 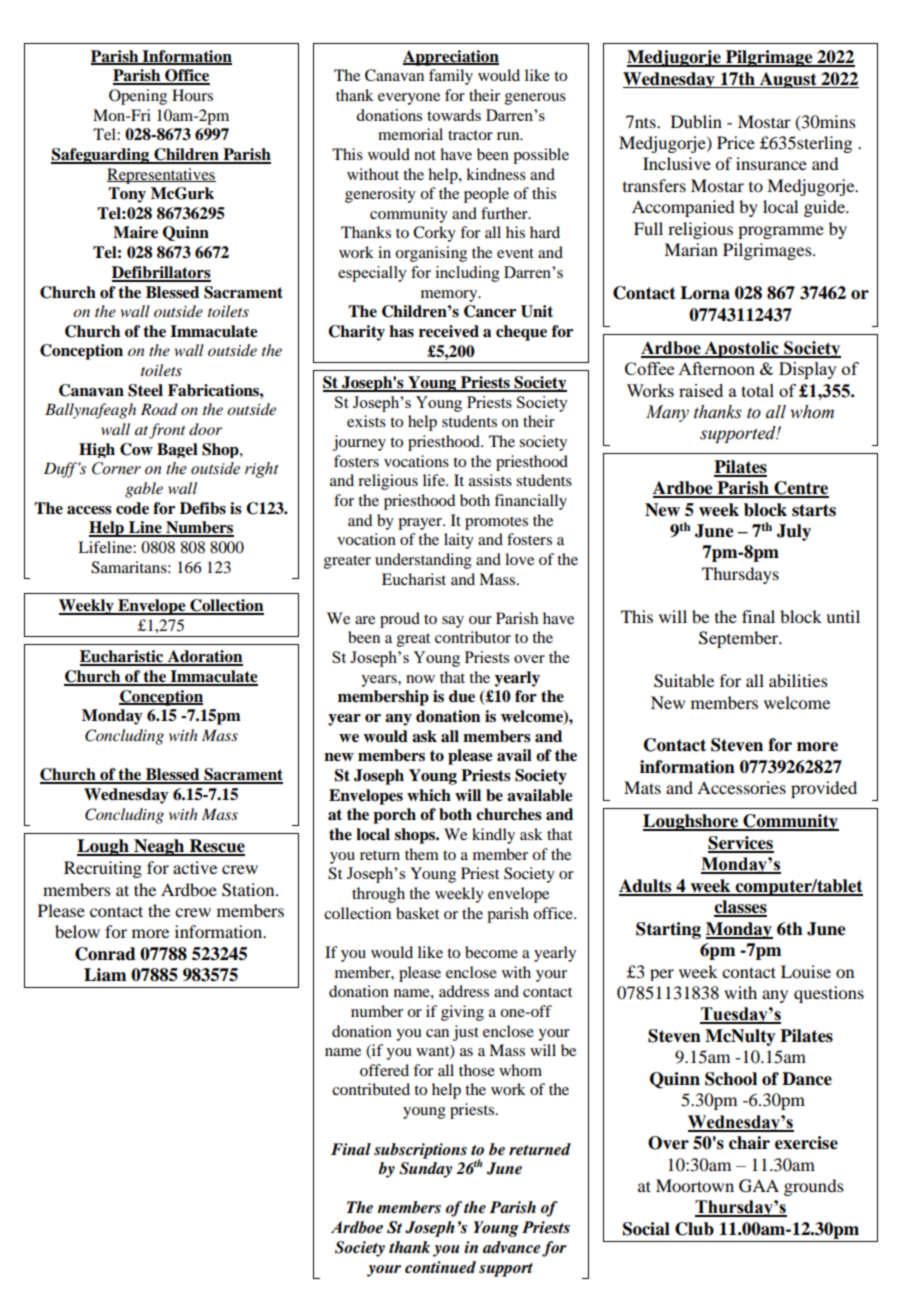 What do you see at coordinates (192, 95) in the screenshot?
I see `Hours` at bounding box center [192, 95].
